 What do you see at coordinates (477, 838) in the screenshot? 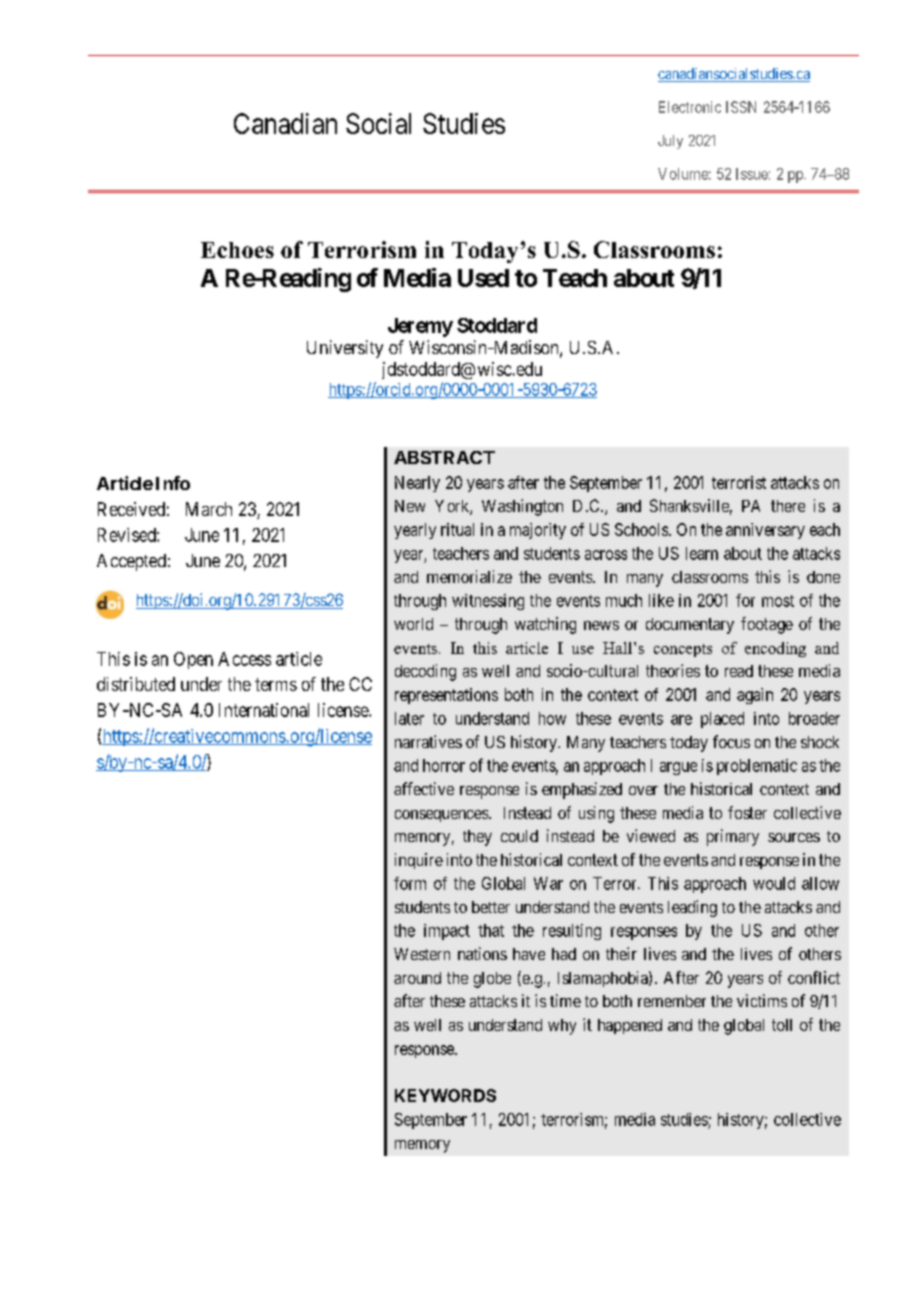
I see `they` at bounding box center [477, 838].
